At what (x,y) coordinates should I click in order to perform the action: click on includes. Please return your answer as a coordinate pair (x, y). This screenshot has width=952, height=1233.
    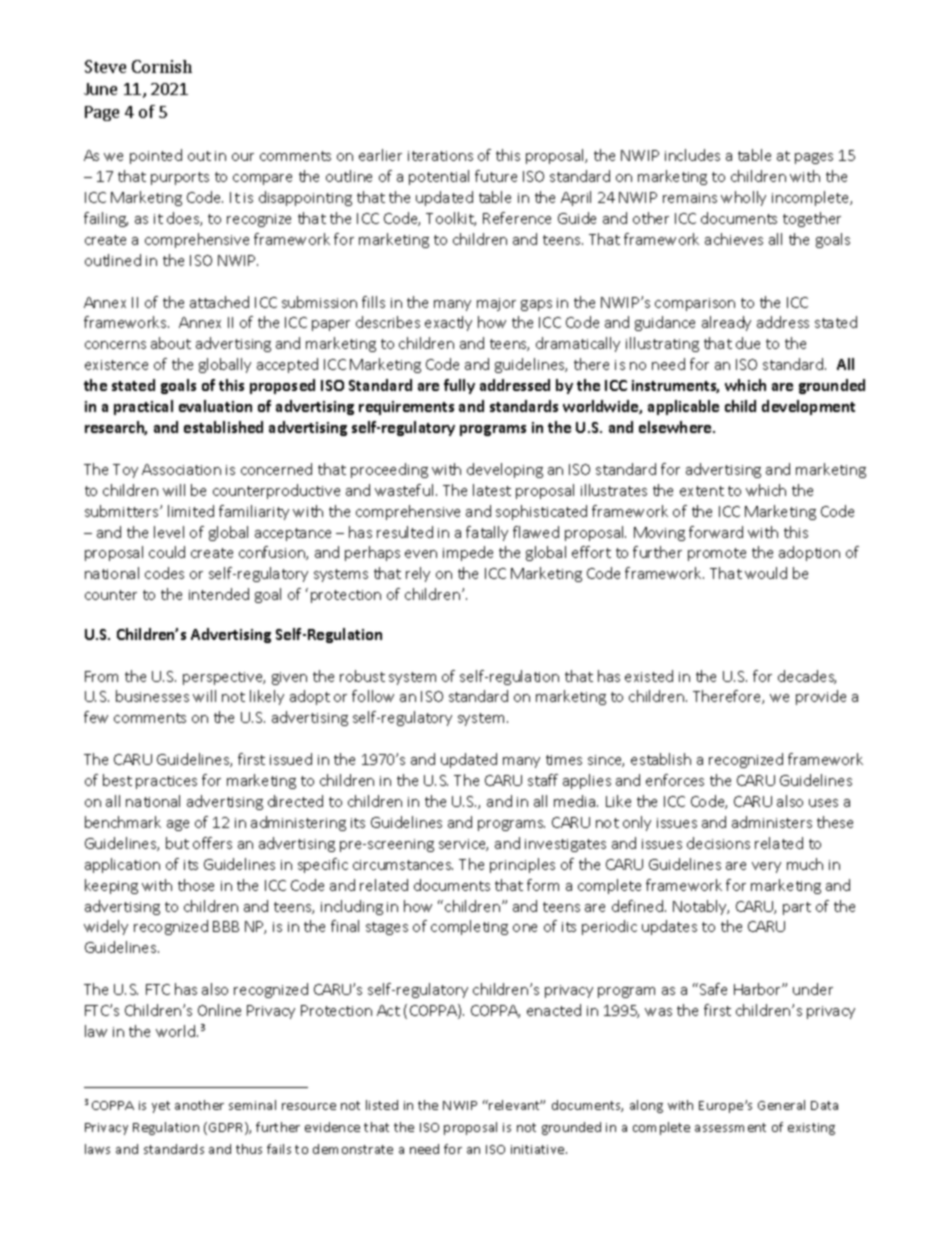
    Looking at the image, I should click on (692, 155).
